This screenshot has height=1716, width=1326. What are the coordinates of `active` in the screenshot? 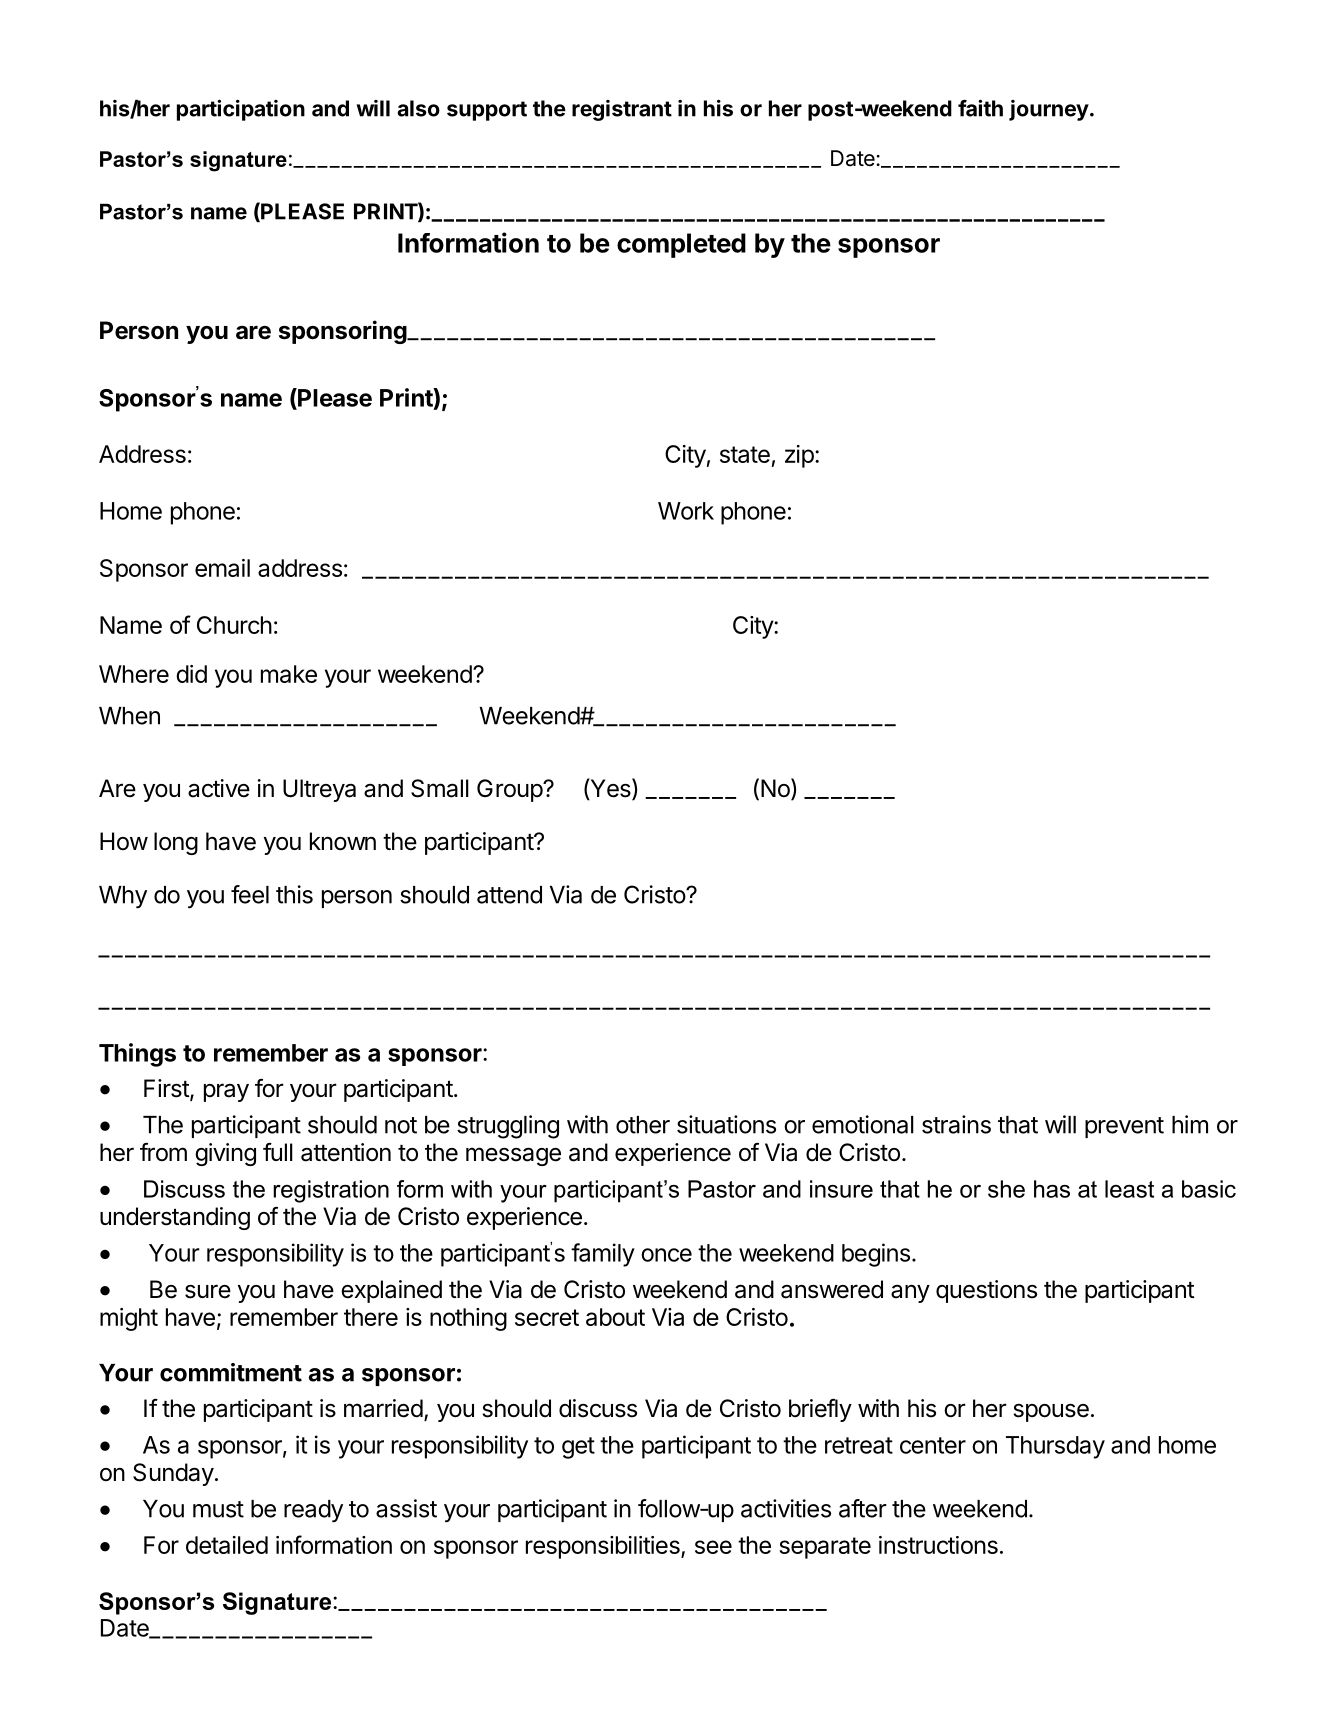 It's located at (219, 788).
